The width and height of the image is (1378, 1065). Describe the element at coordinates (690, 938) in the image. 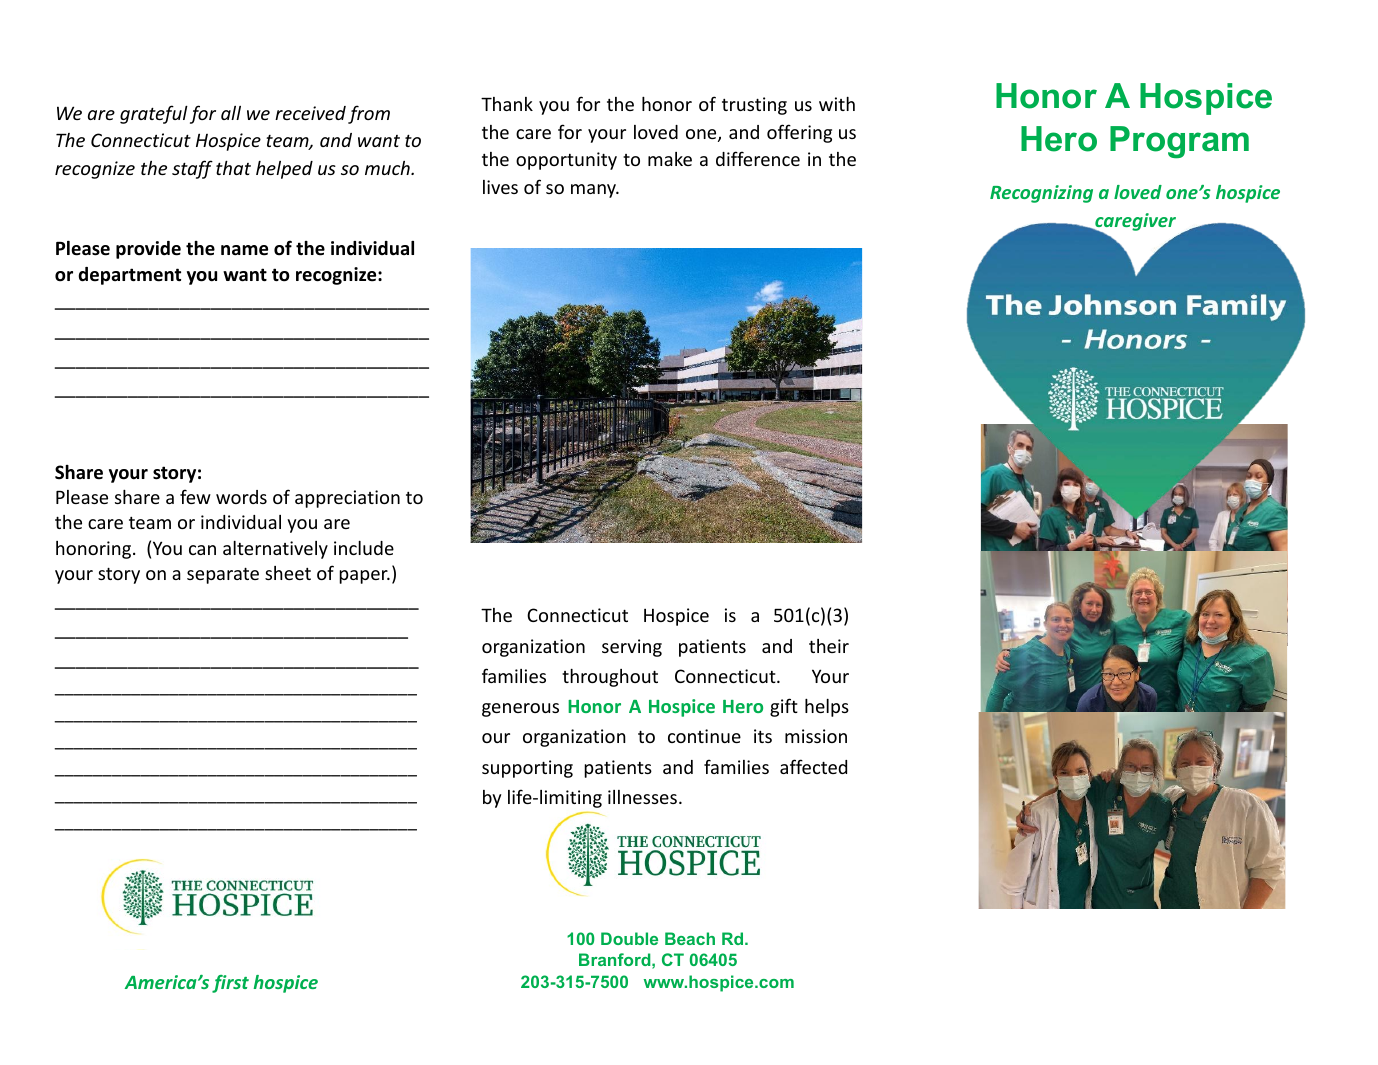

I see `Beach` at that location.
